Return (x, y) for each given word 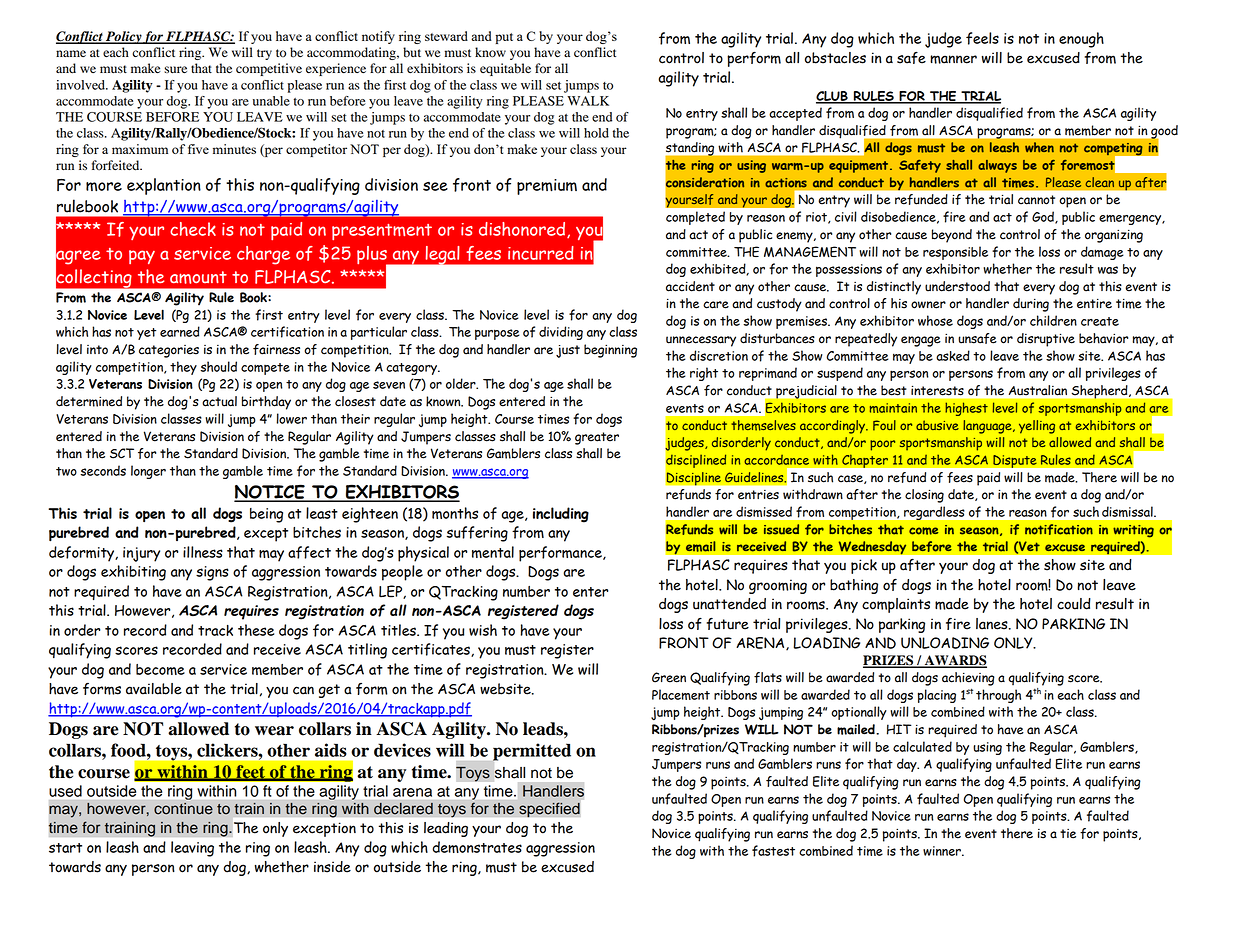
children (1053, 320)
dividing (561, 333)
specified (549, 810)
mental (493, 552)
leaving (192, 849)
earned (180, 331)
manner (953, 59)
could (1074, 604)
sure (175, 70)
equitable (505, 69)
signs (212, 573)
